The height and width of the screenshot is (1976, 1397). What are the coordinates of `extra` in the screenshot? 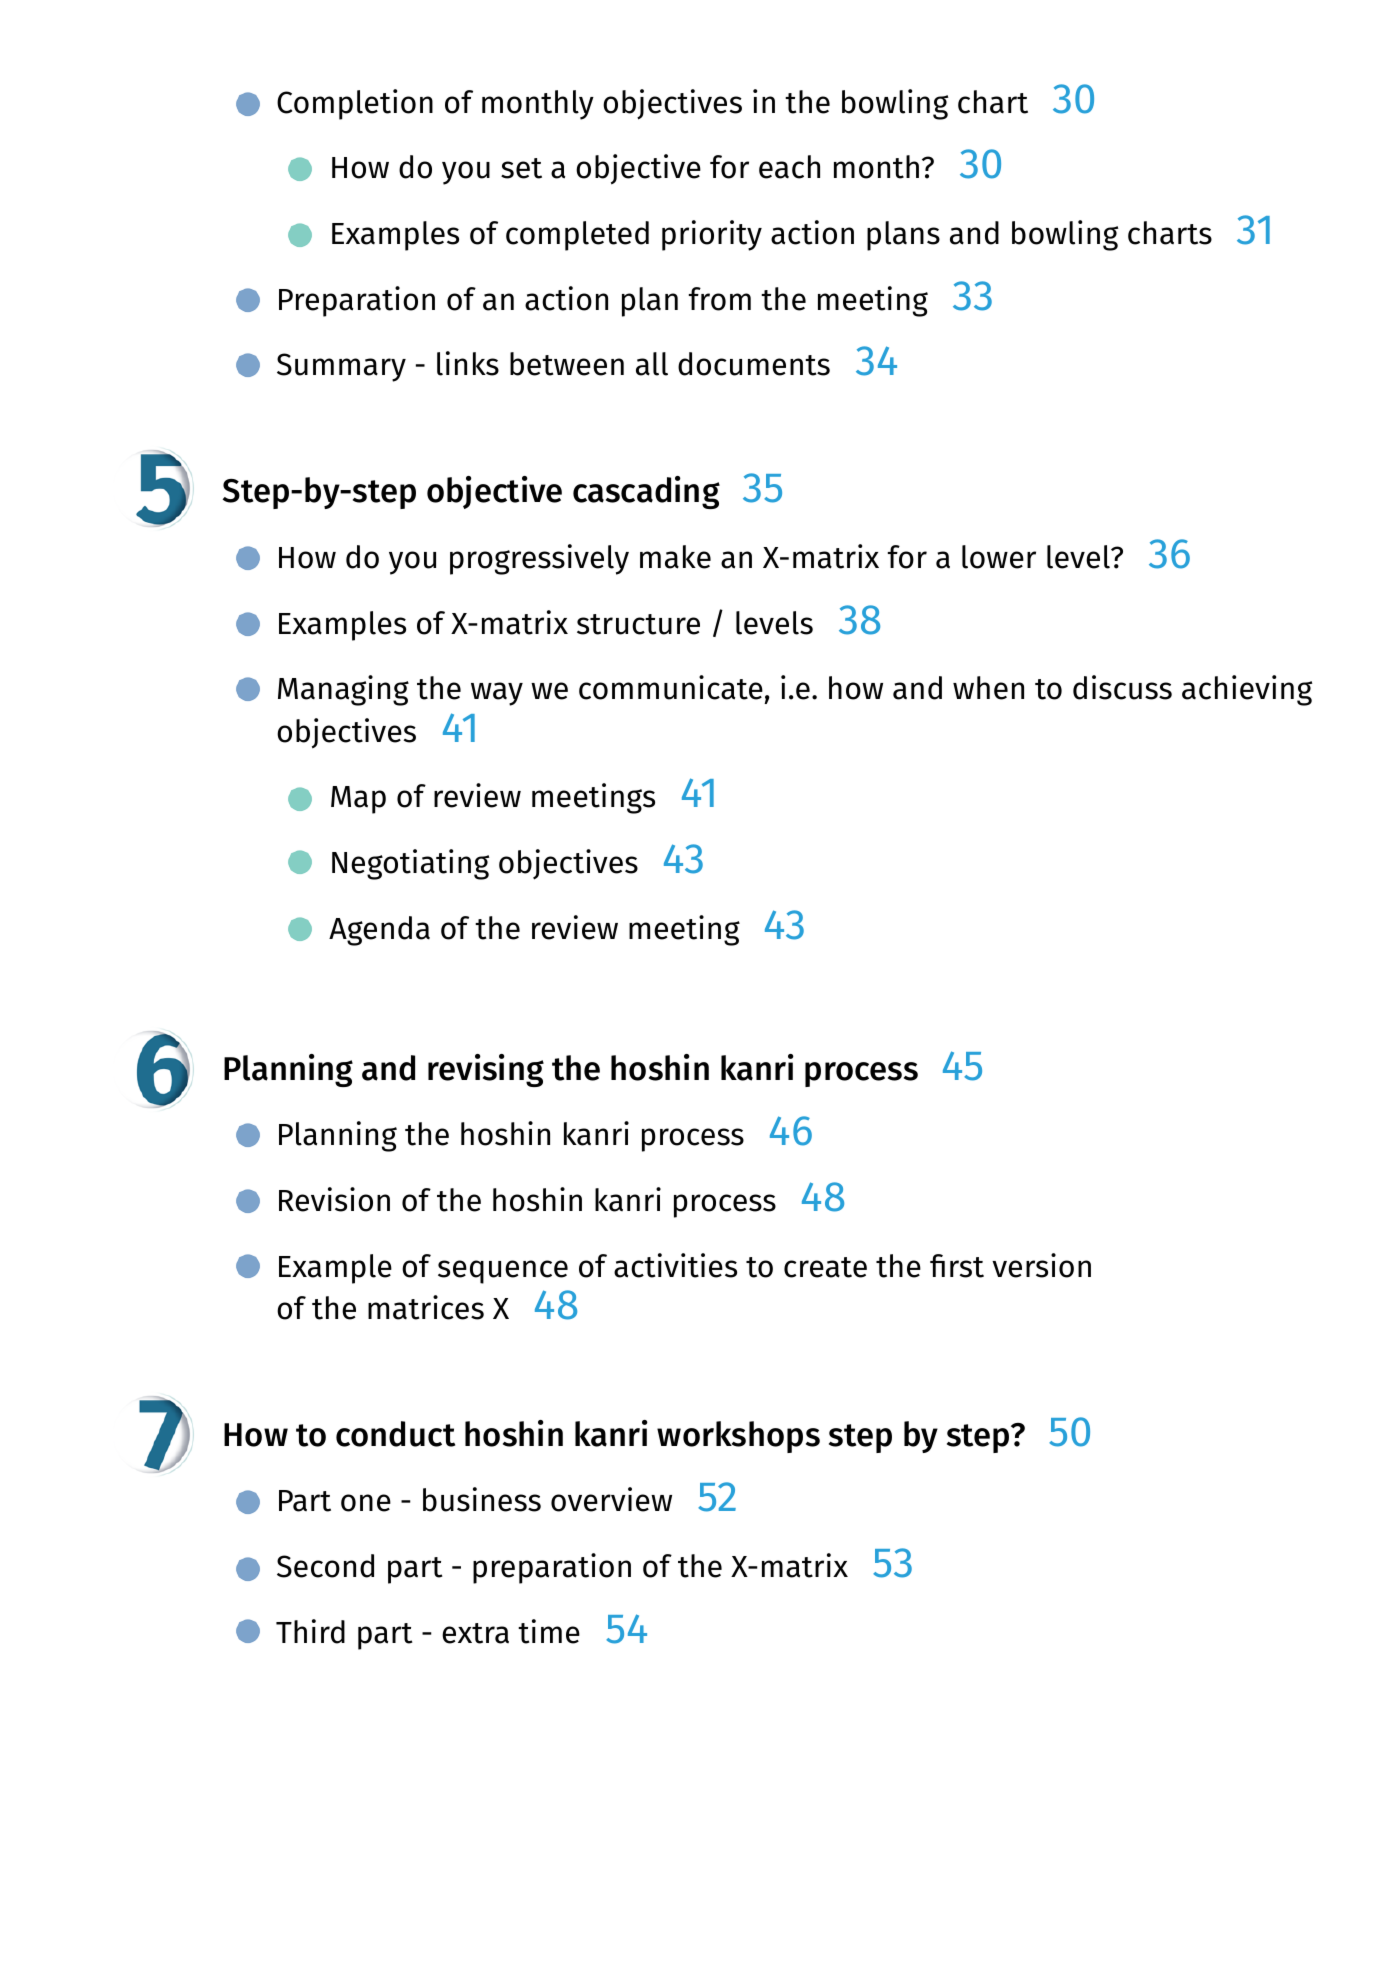 It's located at (475, 1633).
